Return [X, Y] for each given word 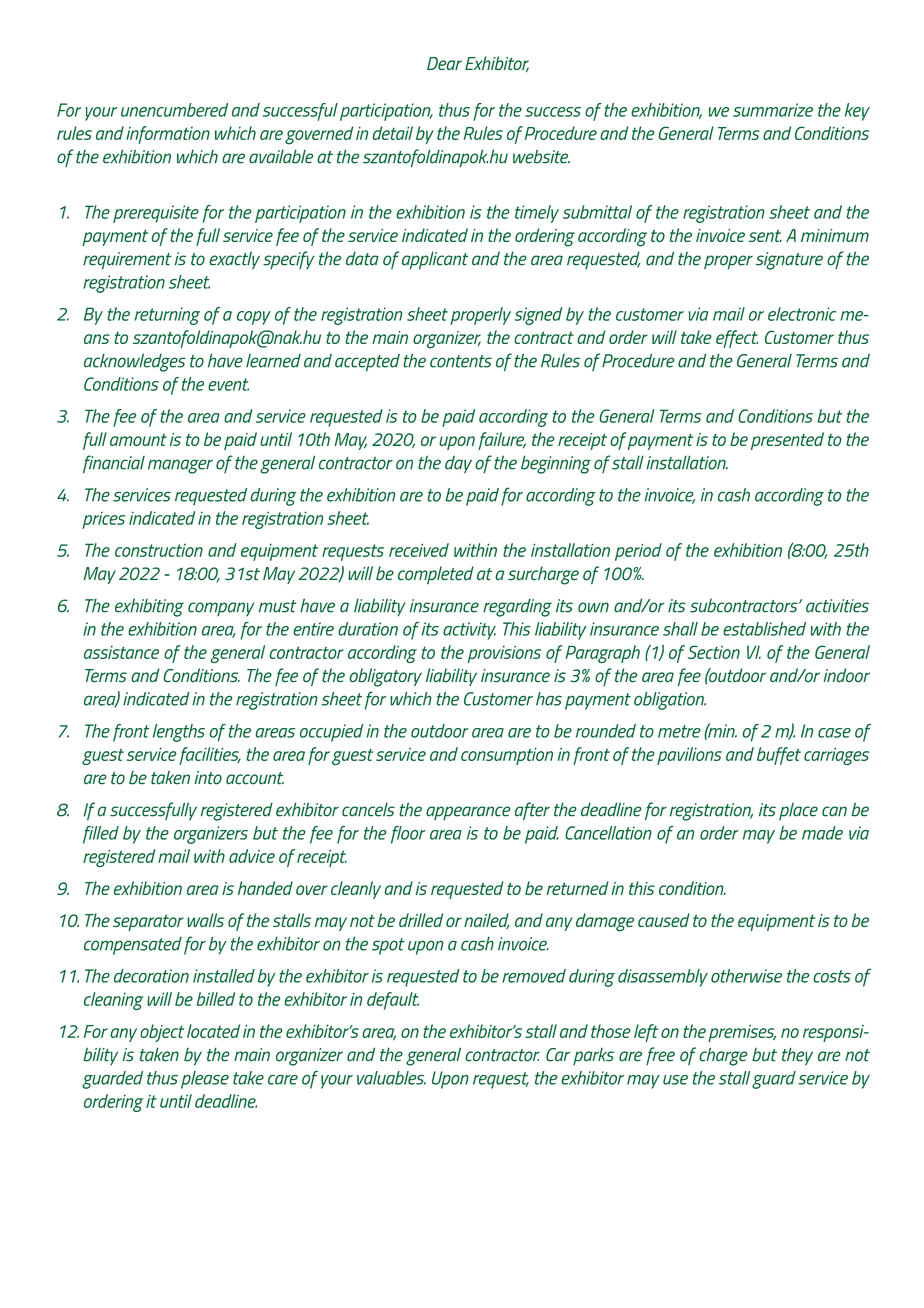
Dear [444, 63]
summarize [773, 110]
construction [159, 550]
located [213, 1031]
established [764, 629]
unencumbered [174, 110]
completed [436, 575]
